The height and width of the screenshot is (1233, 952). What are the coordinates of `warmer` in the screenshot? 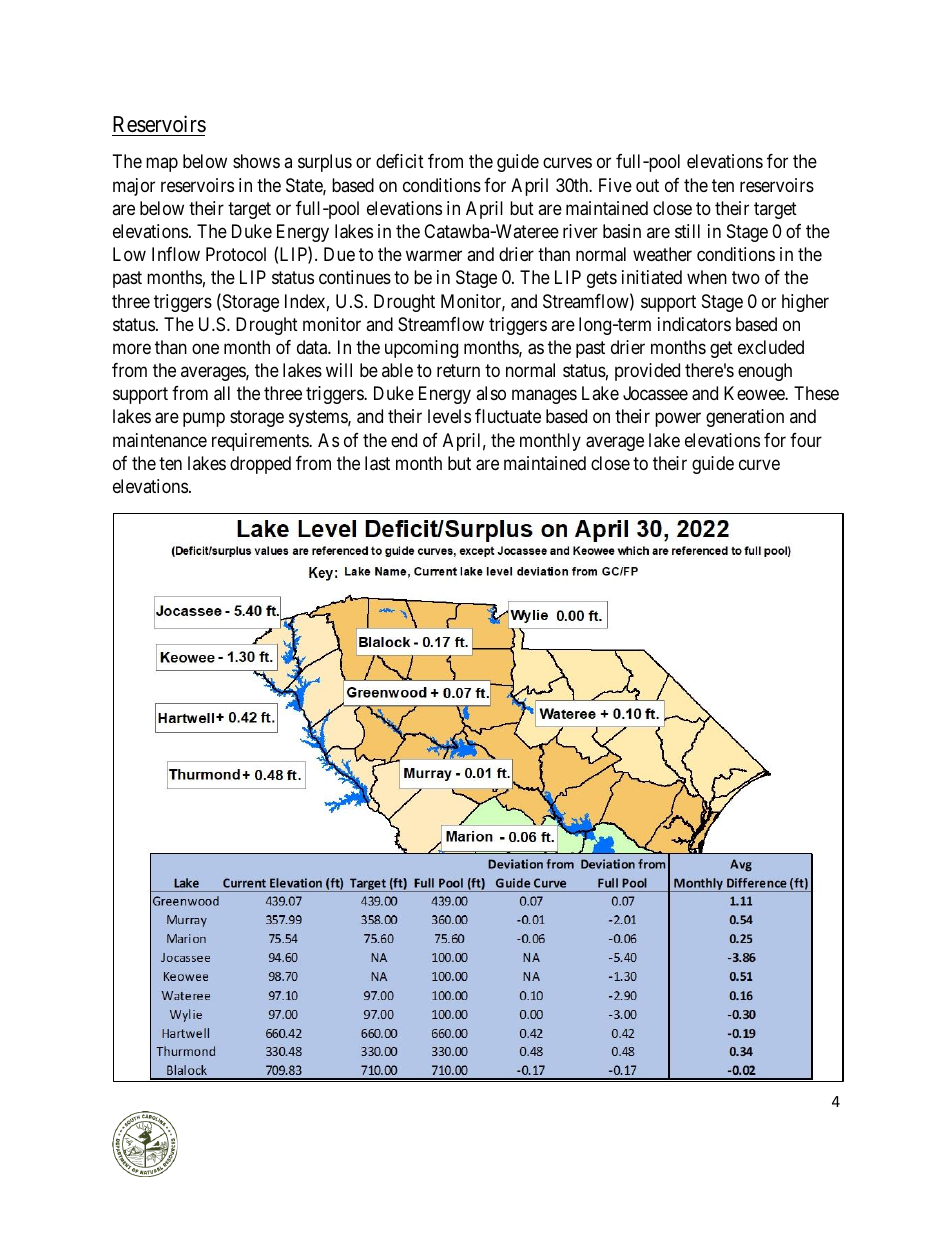 It's located at (434, 256).
